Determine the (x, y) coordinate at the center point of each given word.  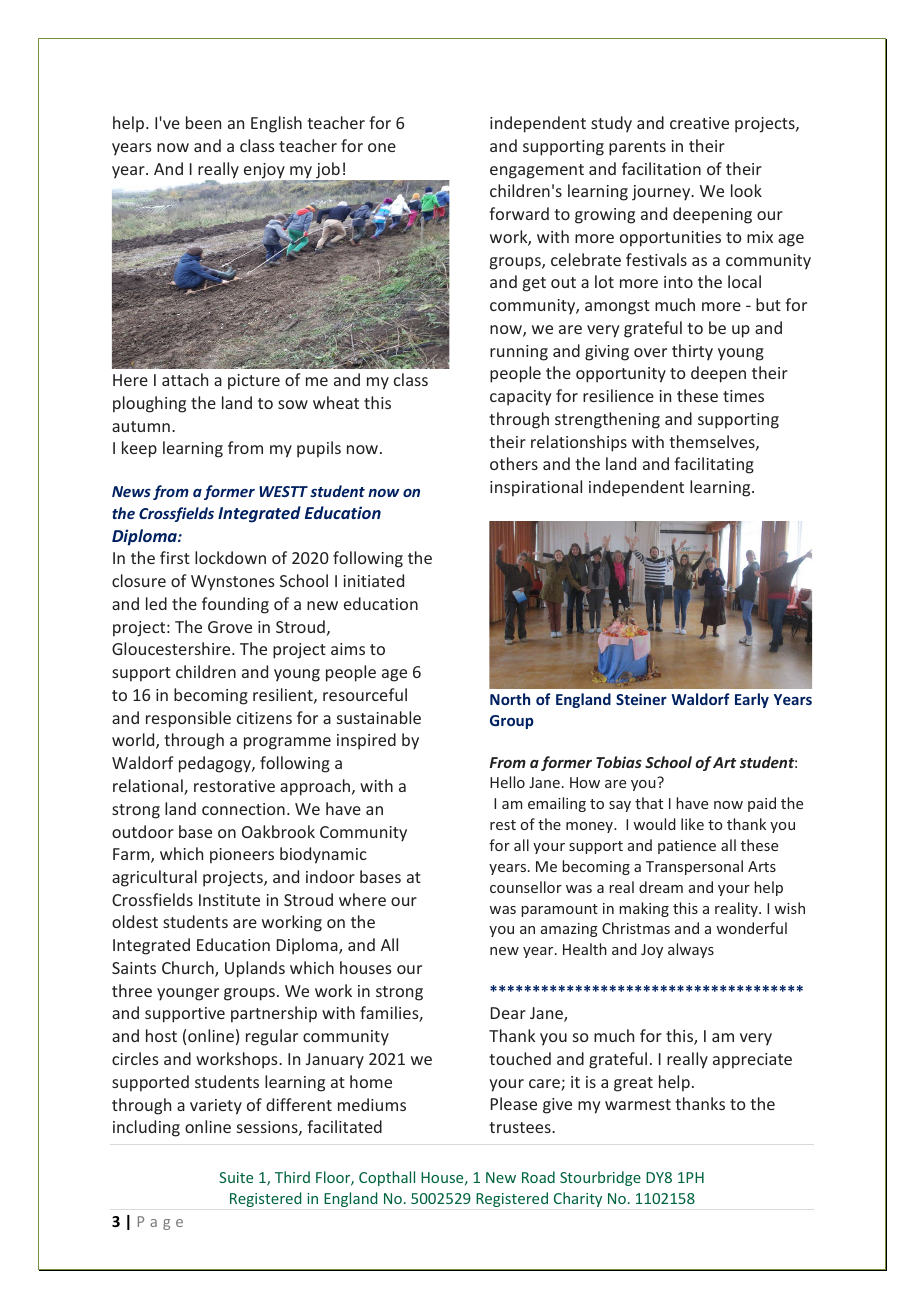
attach (185, 379)
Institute (229, 900)
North (510, 699)
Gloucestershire (172, 648)
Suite (236, 1177)
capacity (520, 398)
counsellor (526, 887)
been (203, 122)
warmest (638, 1104)
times (743, 396)
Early (752, 700)
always (691, 950)
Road (538, 1177)
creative (699, 123)
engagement (537, 171)
